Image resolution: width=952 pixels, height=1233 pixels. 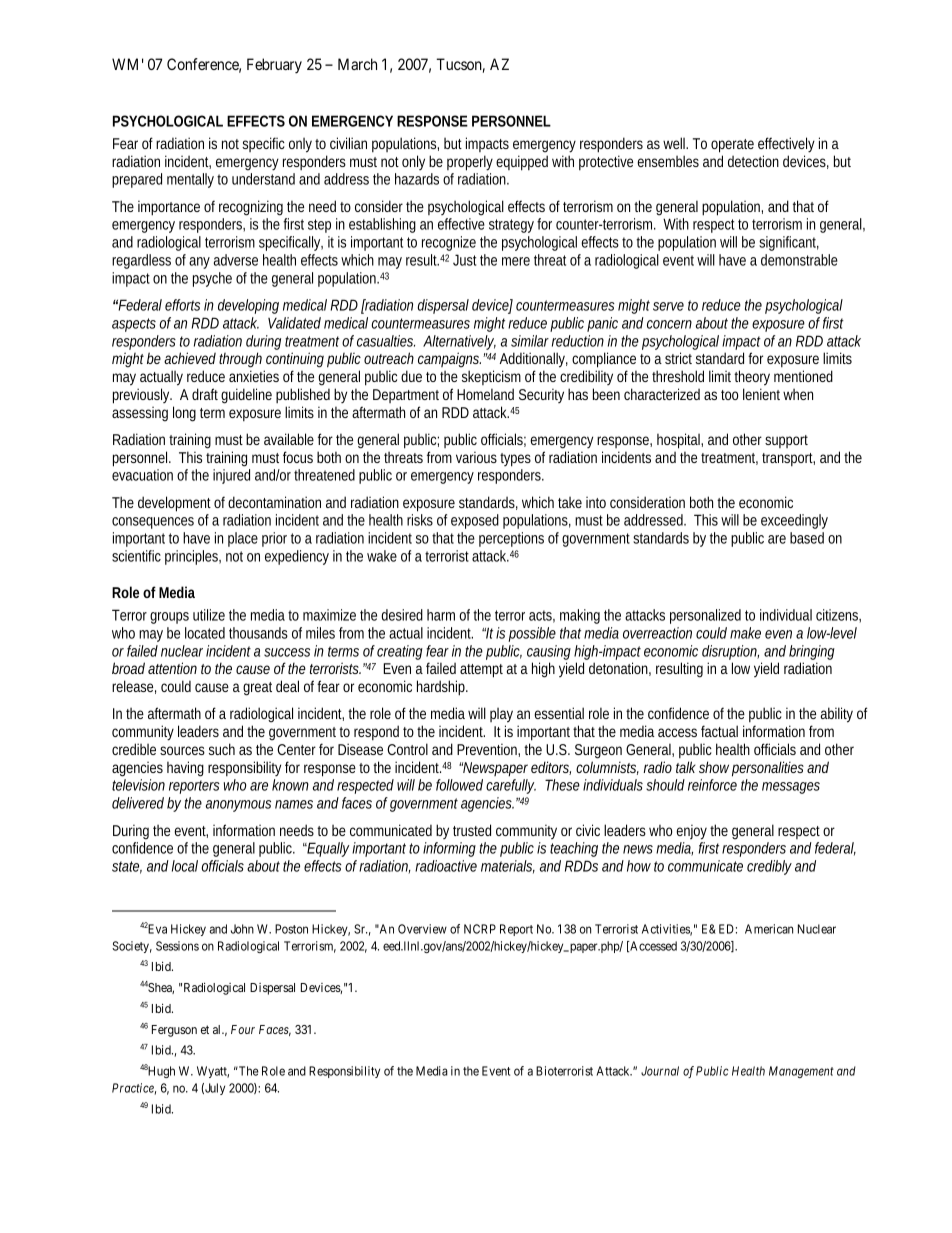 What do you see at coordinates (732, 146) in the image?
I see `operate` at bounding box center [732, 146].
